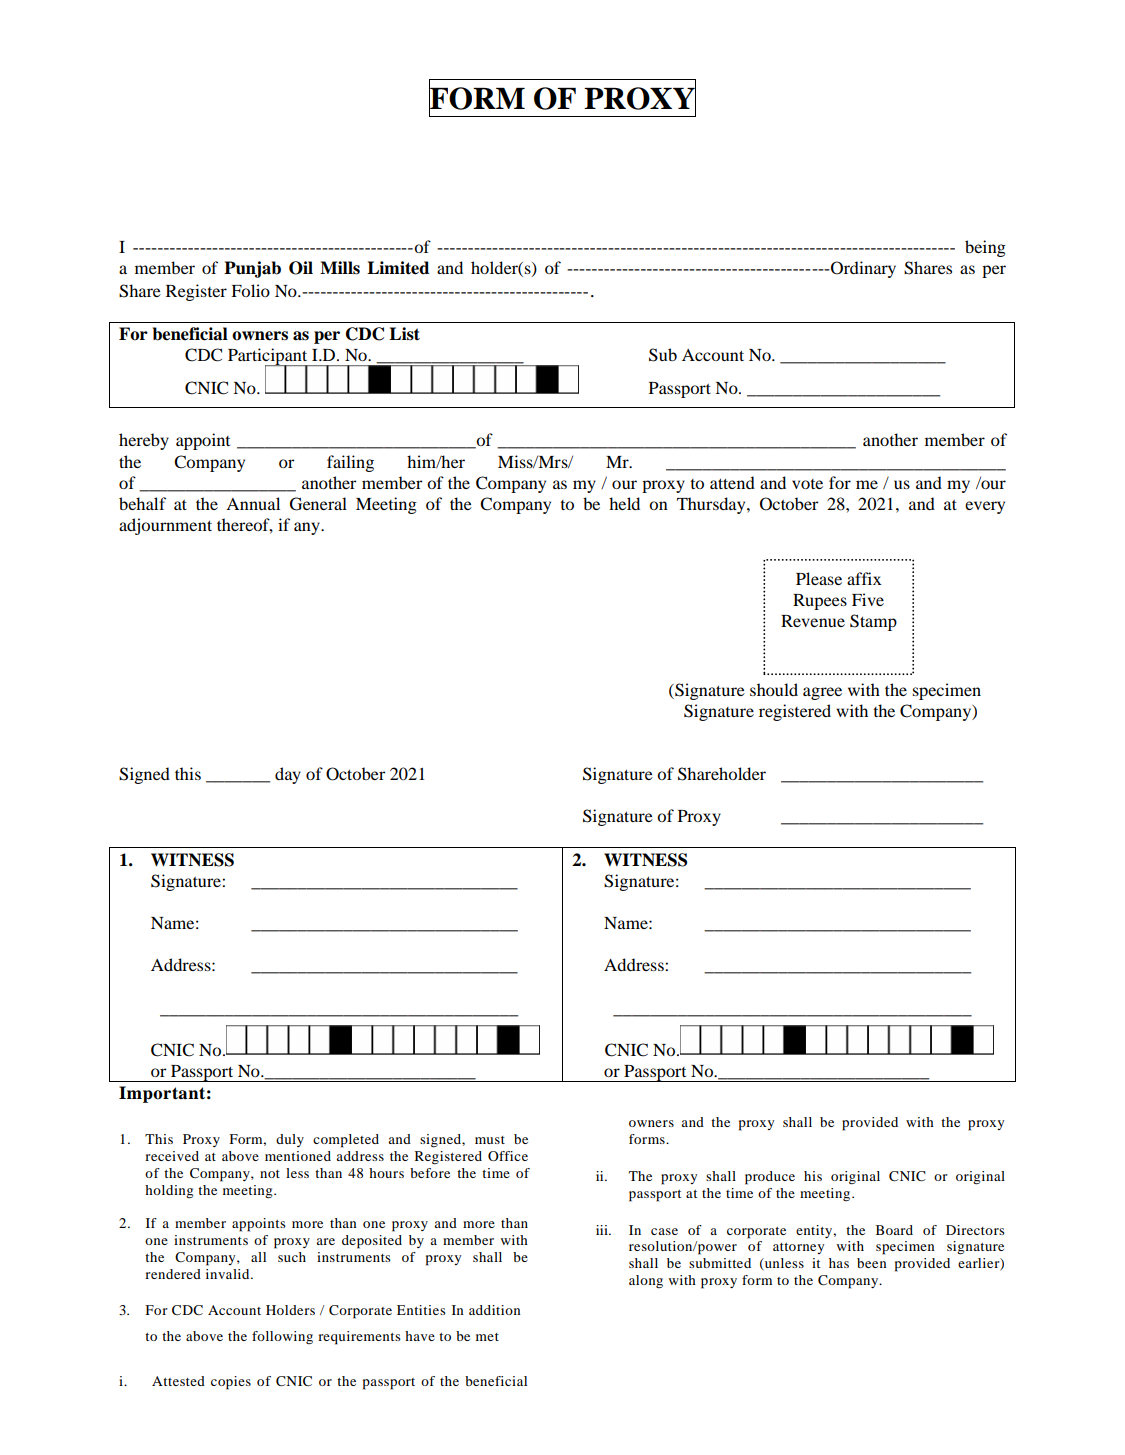 This document has width=1125, height=1455. Describe the element at coordinates (862, 269) in the document. I see `Ordinary` at that location.
